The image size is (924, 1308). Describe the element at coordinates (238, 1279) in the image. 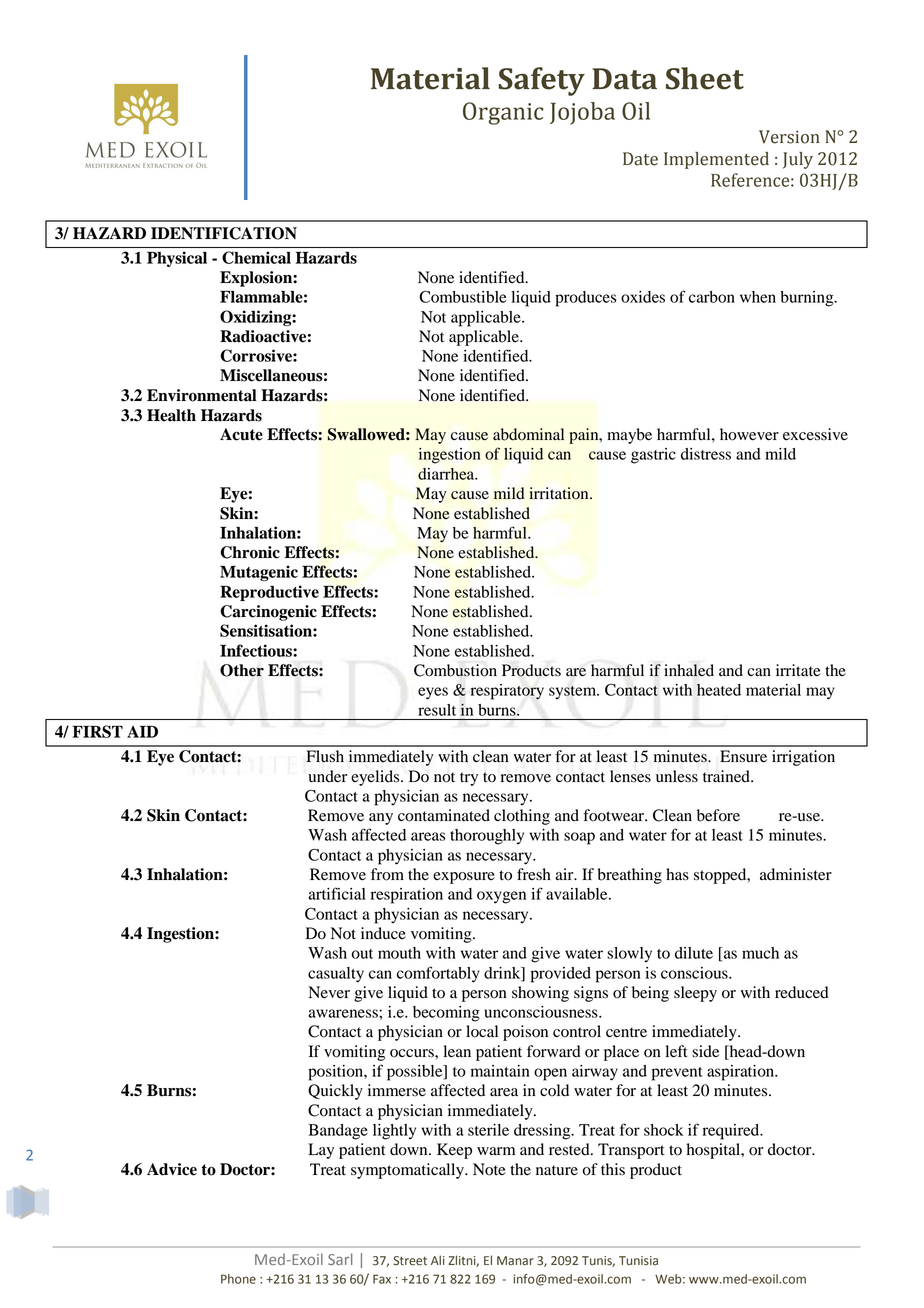

I see `Phone` at that location.
